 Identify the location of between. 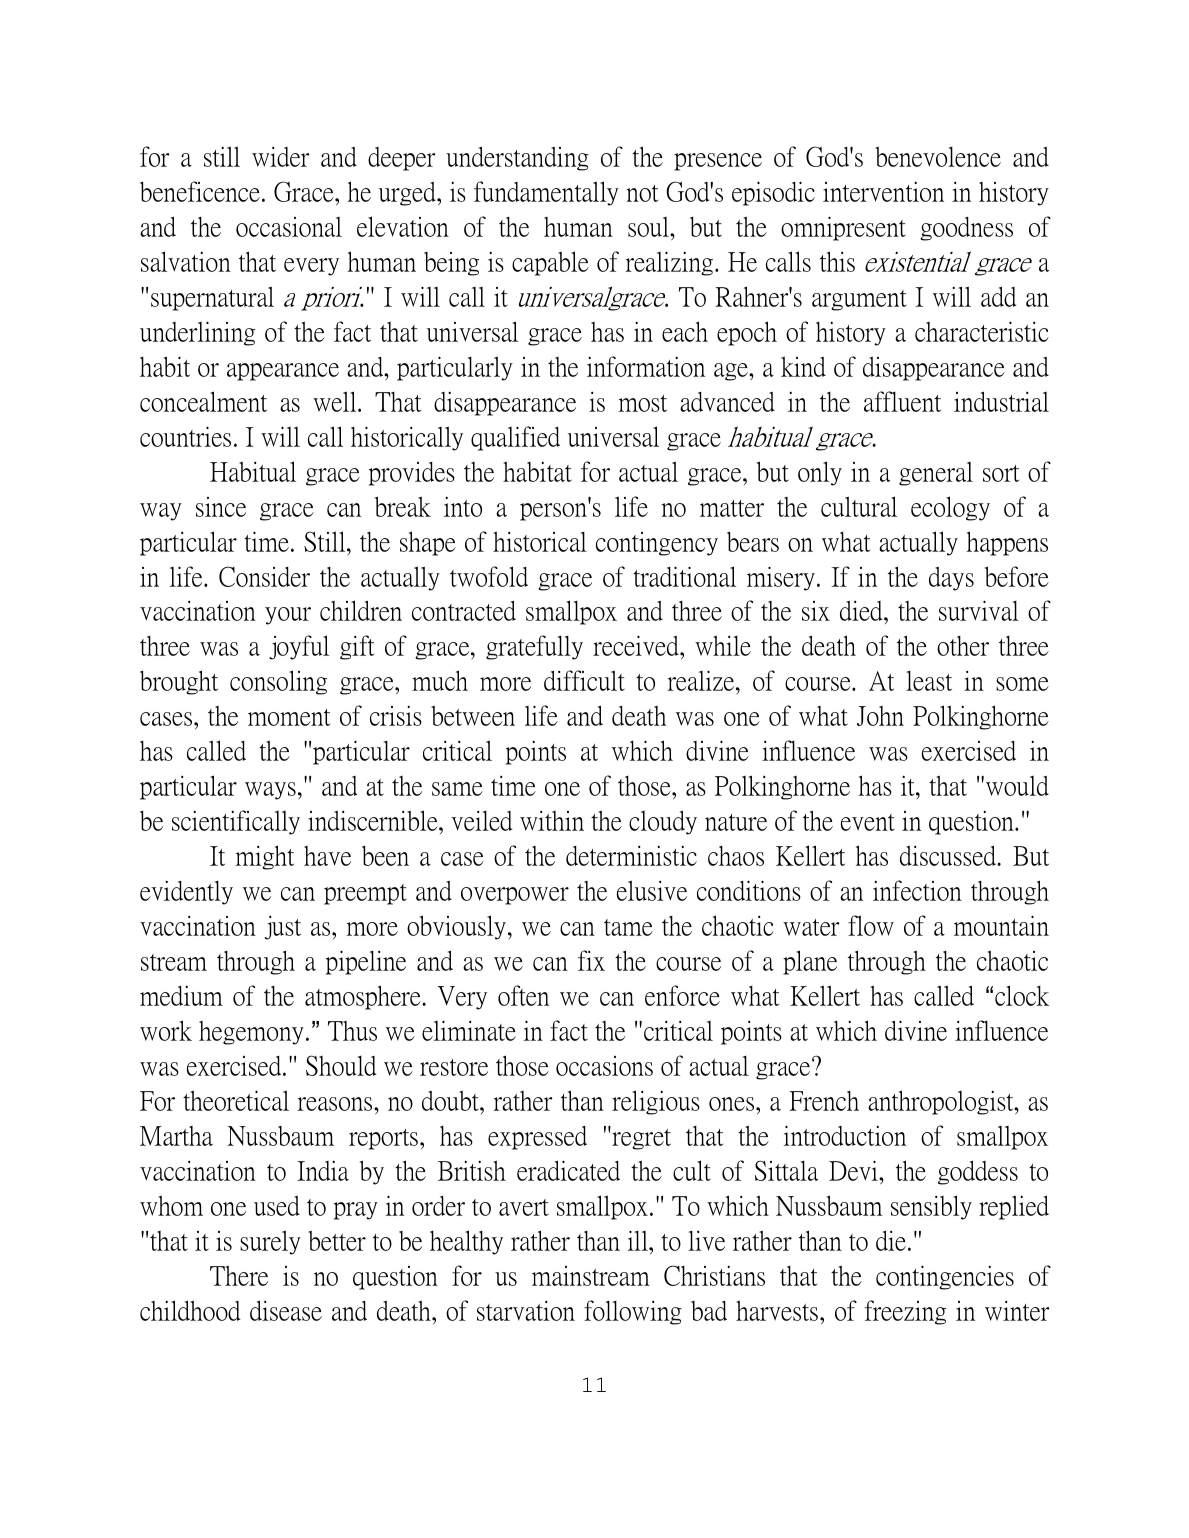
(473, 716).
